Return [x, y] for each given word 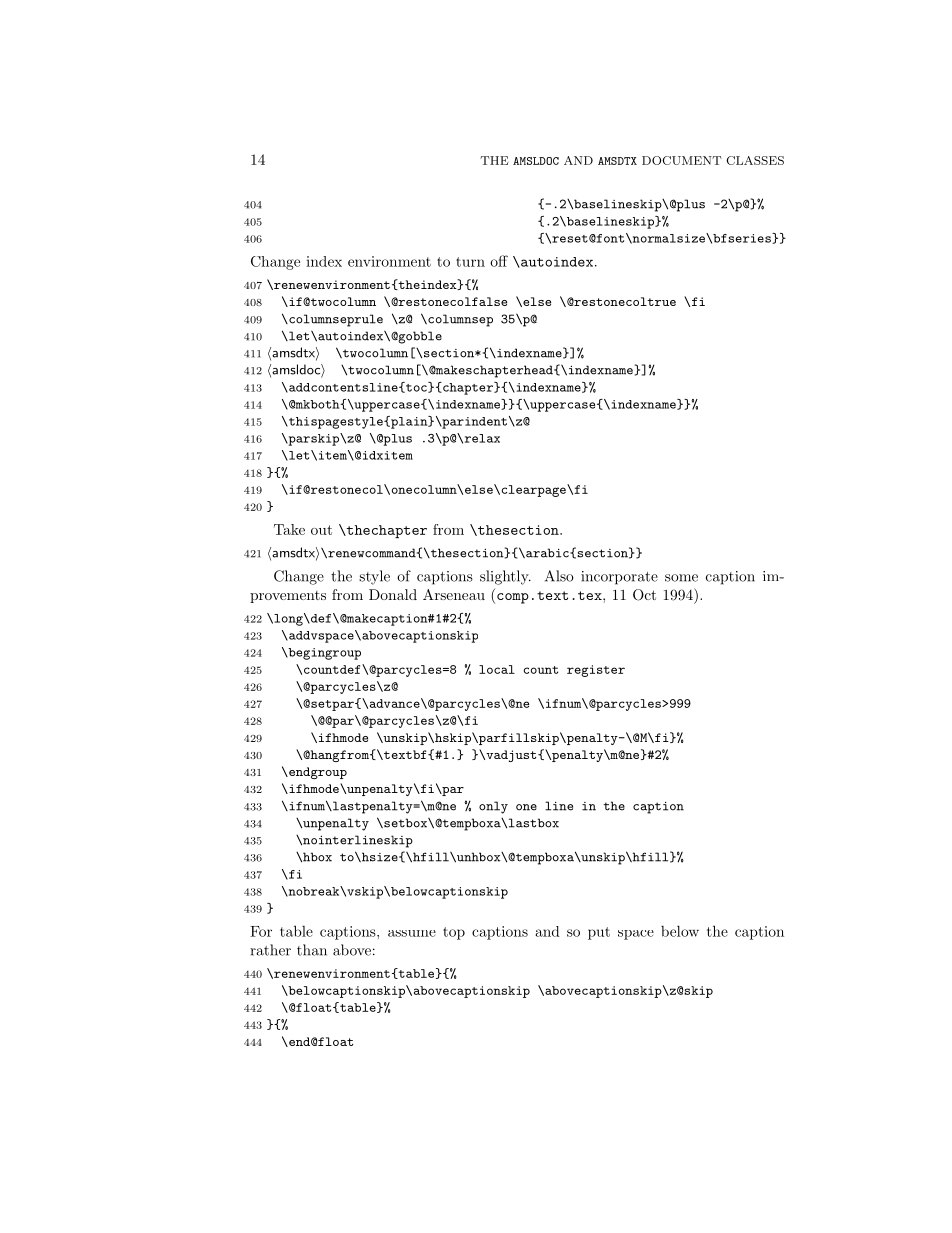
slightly [505, 577]
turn [470, 262]
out [321, 530]
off [499, 261]
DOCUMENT [682, 160]
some [681, 578]
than [312, 950]
